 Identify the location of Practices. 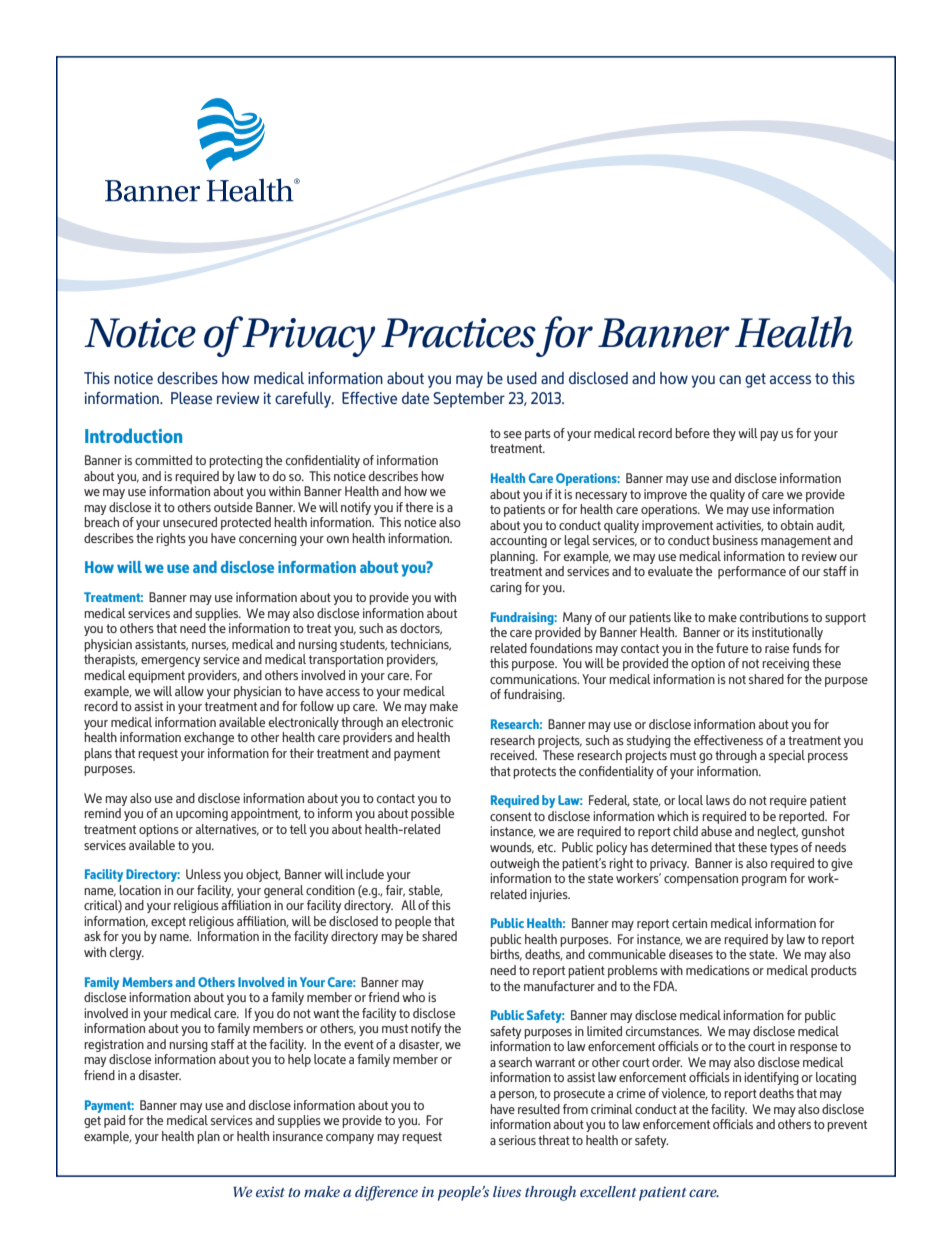
(458, 333).
